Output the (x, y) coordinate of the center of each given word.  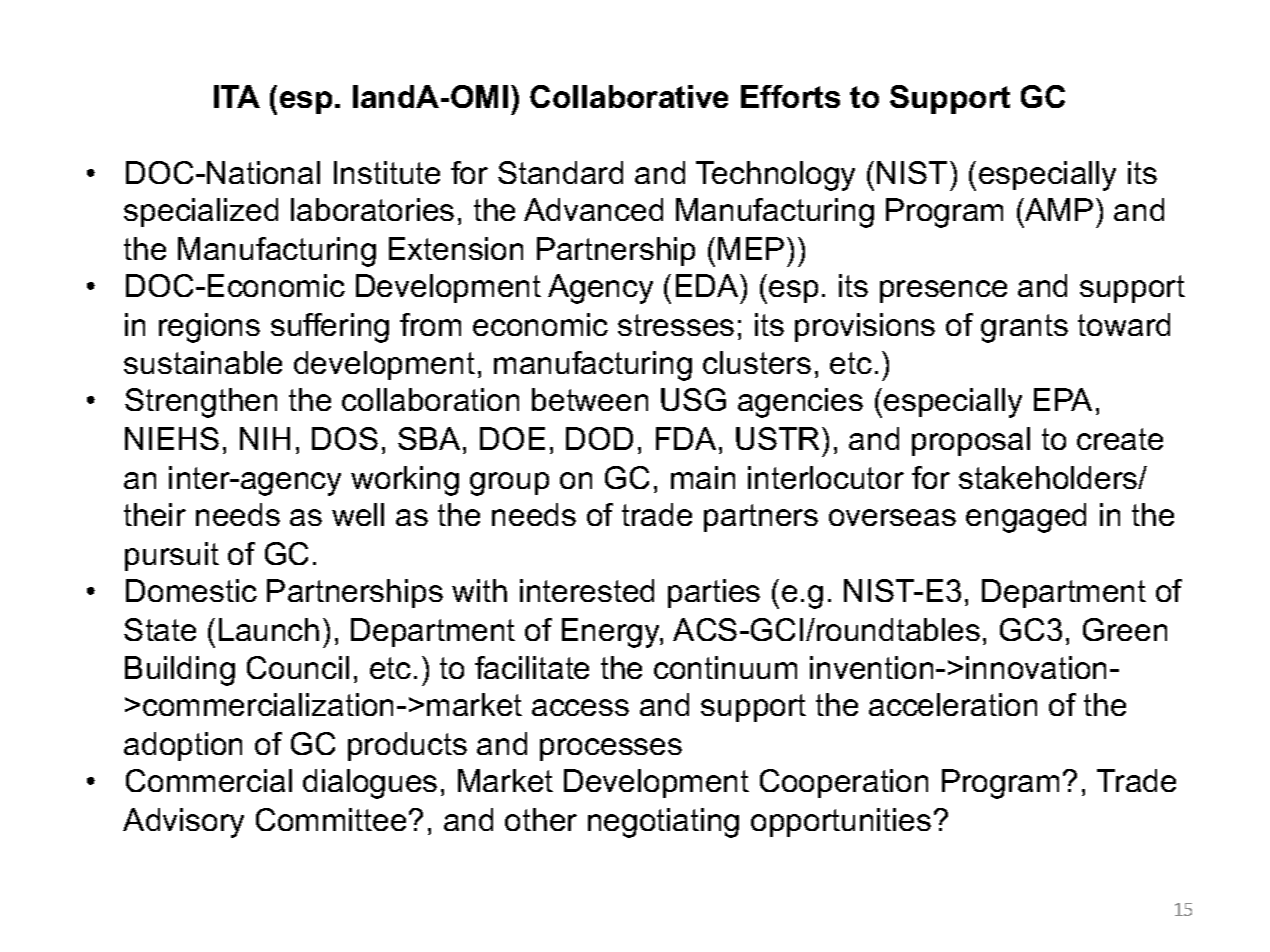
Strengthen (201, 403)
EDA (708, 285)
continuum (725, 667)
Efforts (790, 96)
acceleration (953, 704)
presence (943, 291)
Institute (387, 172)
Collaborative (629, 96)
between (590, 399)
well (358, 514)
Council (298, 667)
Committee (331, 819)
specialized (201, 212)
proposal (971, 441)
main (703, 477)
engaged (1026, 518)
